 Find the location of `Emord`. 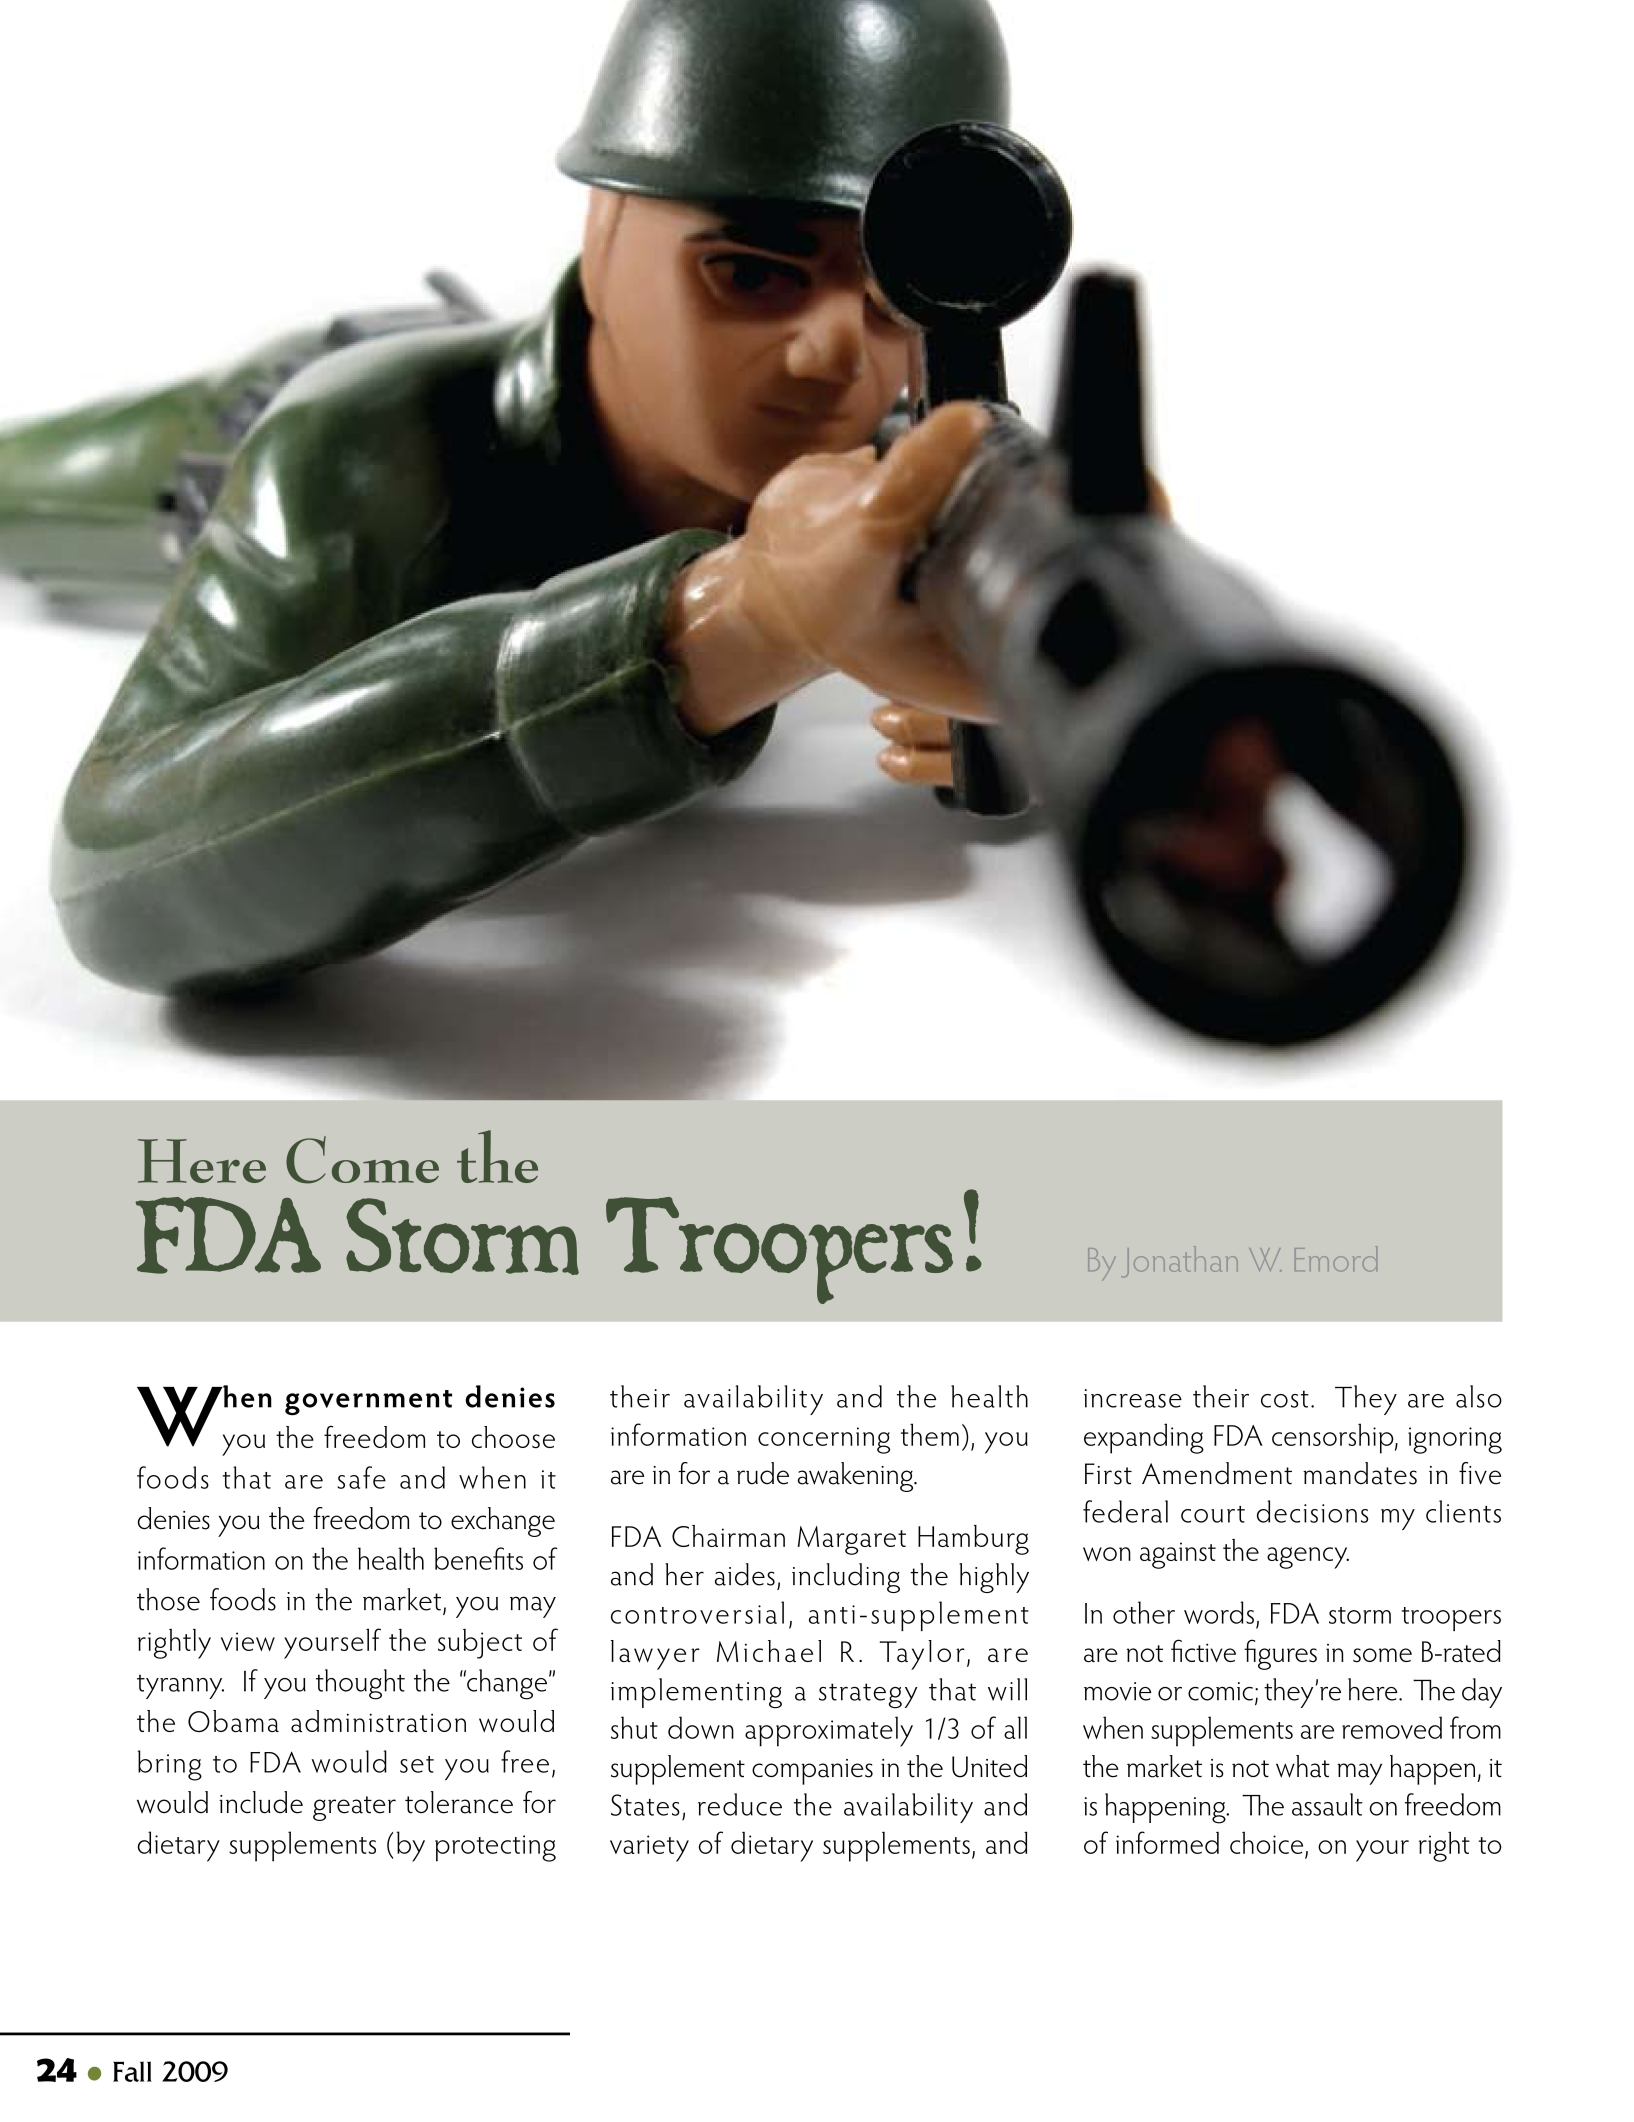

Emord is located at coordinates (1336, 1259).
